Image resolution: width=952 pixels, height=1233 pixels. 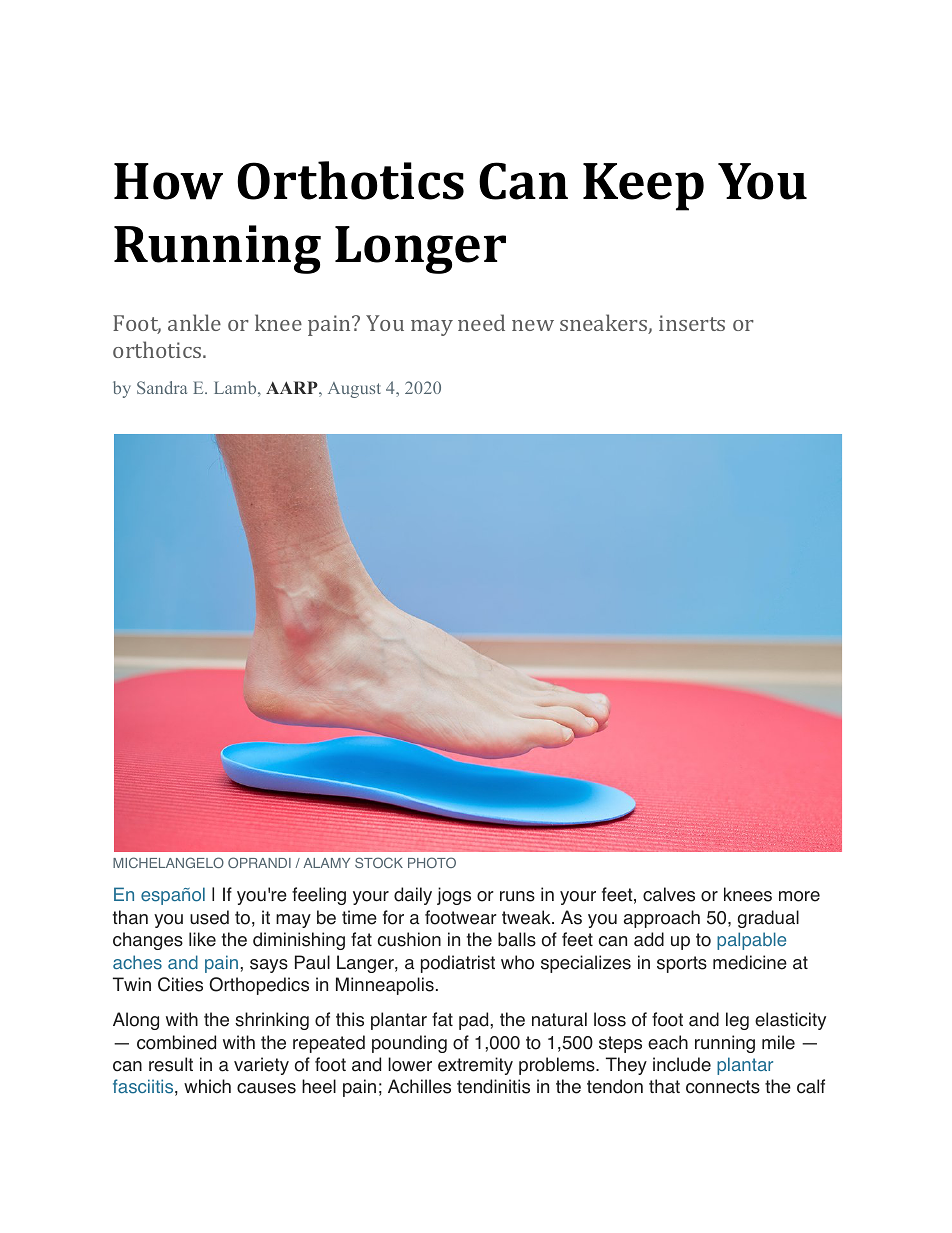 What do you see at coordinates (799, 896) in the screenshot?
I see `more` at bounding box center [799, 896].
